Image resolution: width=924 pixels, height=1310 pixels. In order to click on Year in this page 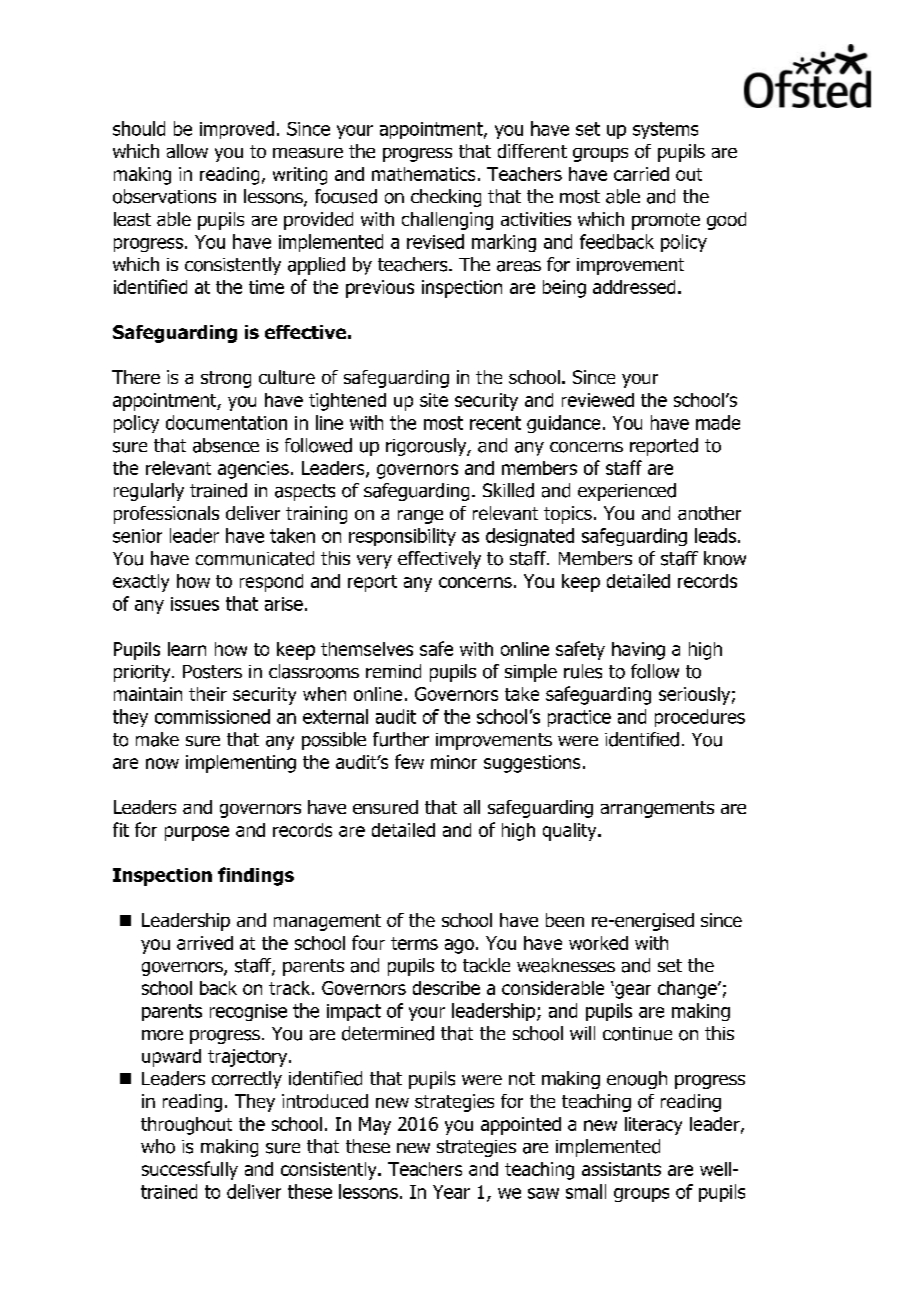, I will do `click(451, 1192)`.
